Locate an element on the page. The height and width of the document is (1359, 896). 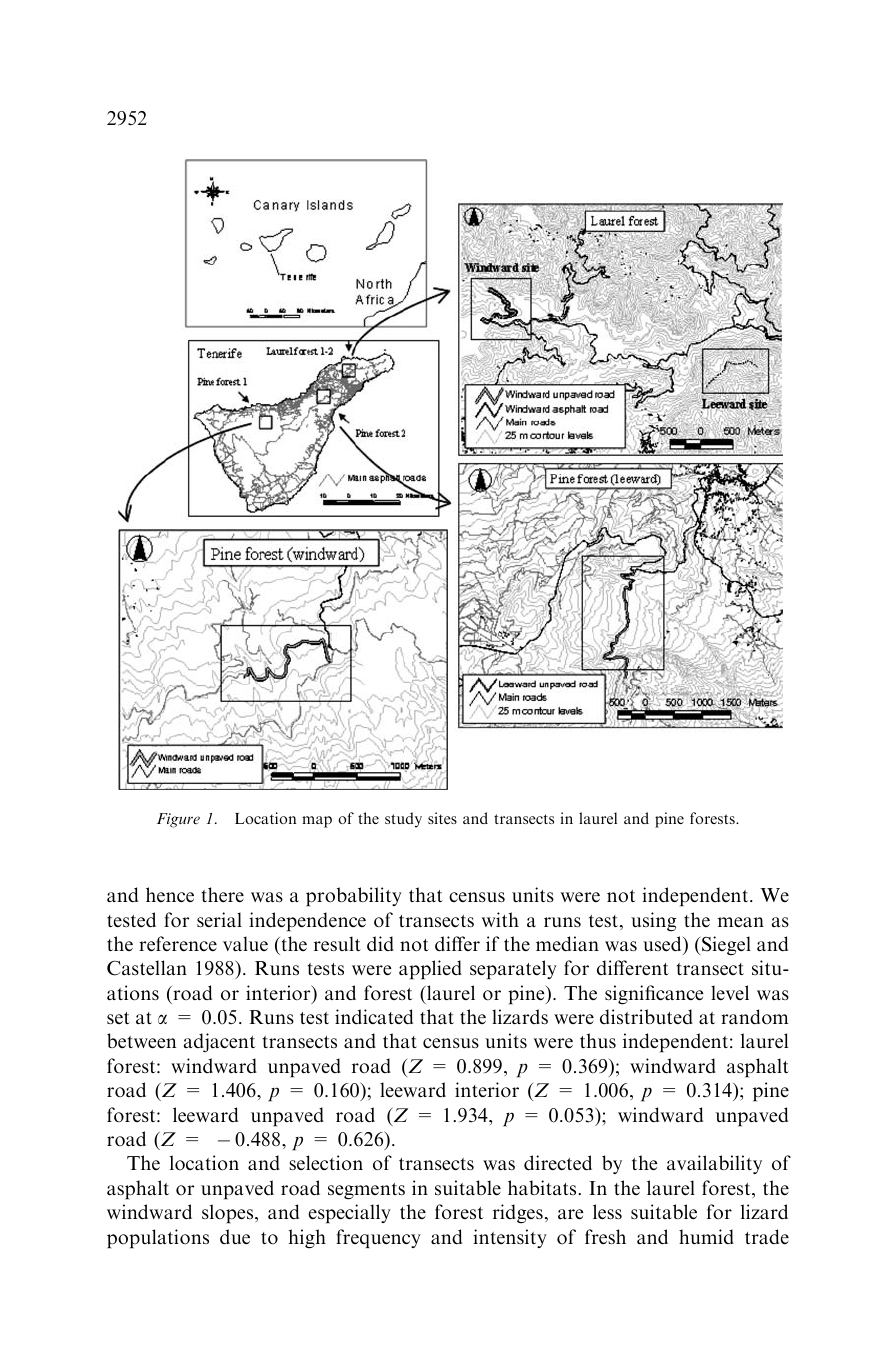
with is located at coordinates (500, 919).
